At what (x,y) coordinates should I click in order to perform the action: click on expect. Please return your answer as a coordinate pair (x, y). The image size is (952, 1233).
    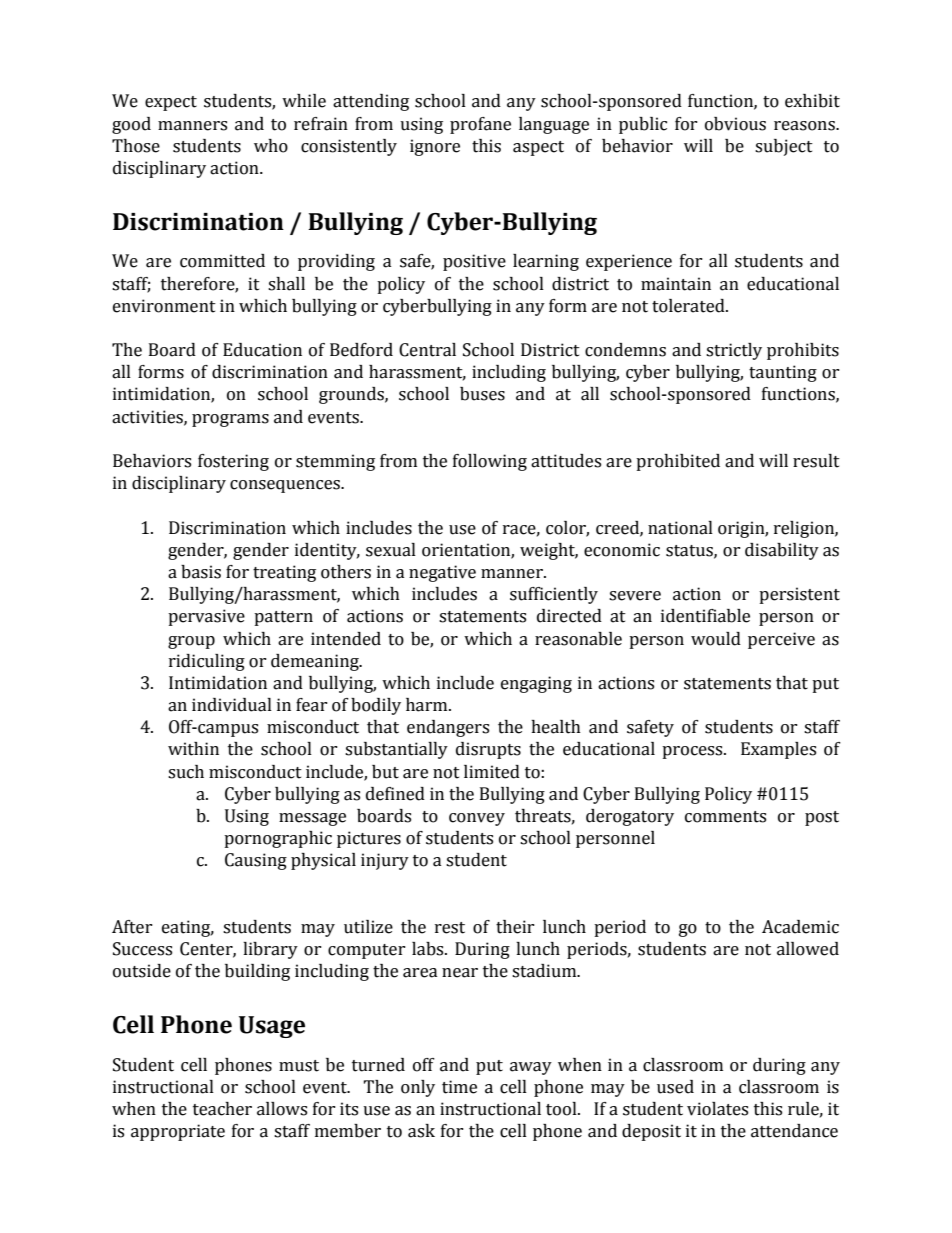
    Looking at the image, I should click on (171, 103).
